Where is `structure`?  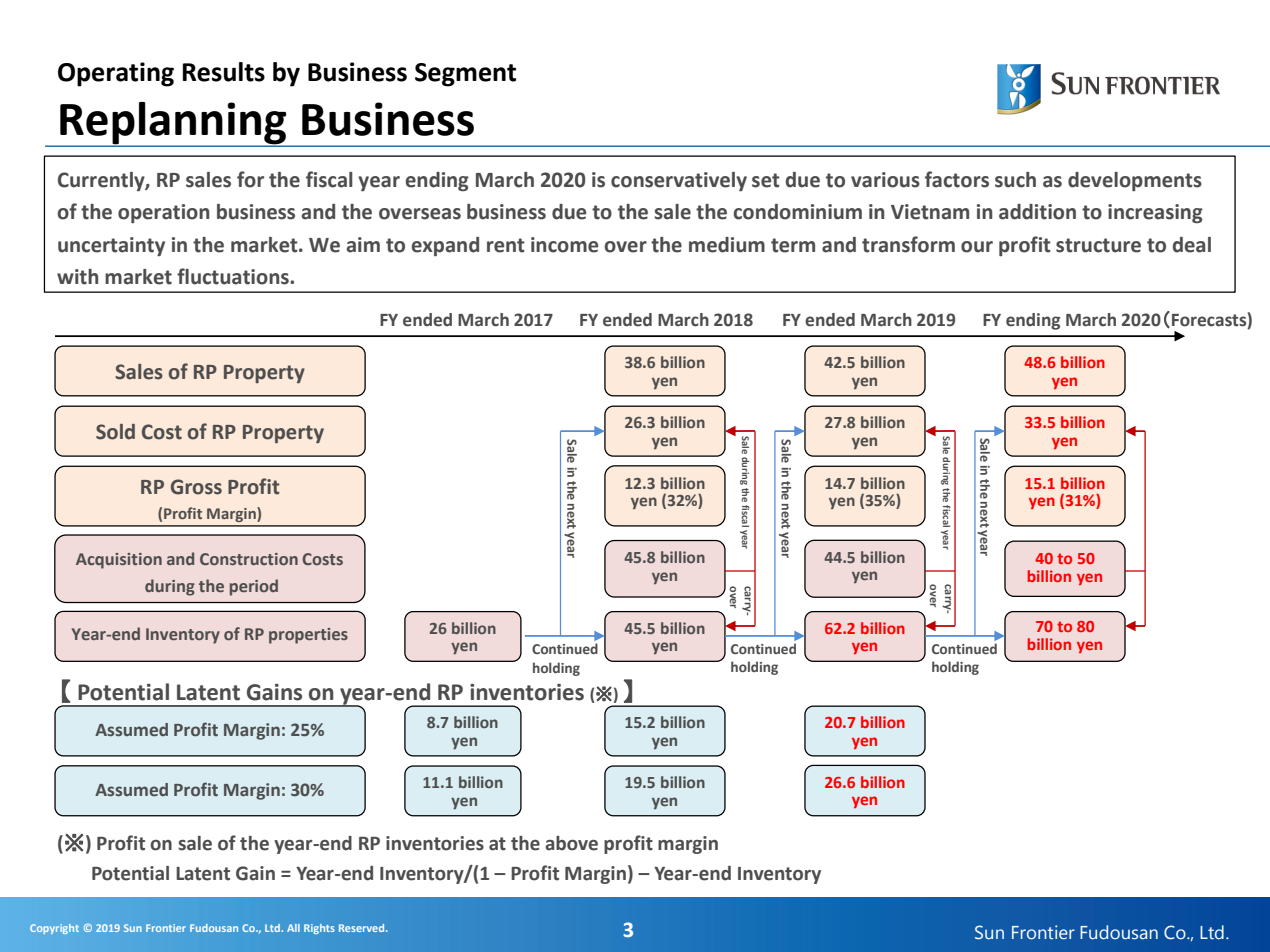 structure is located at coordinates (1098, 245).
